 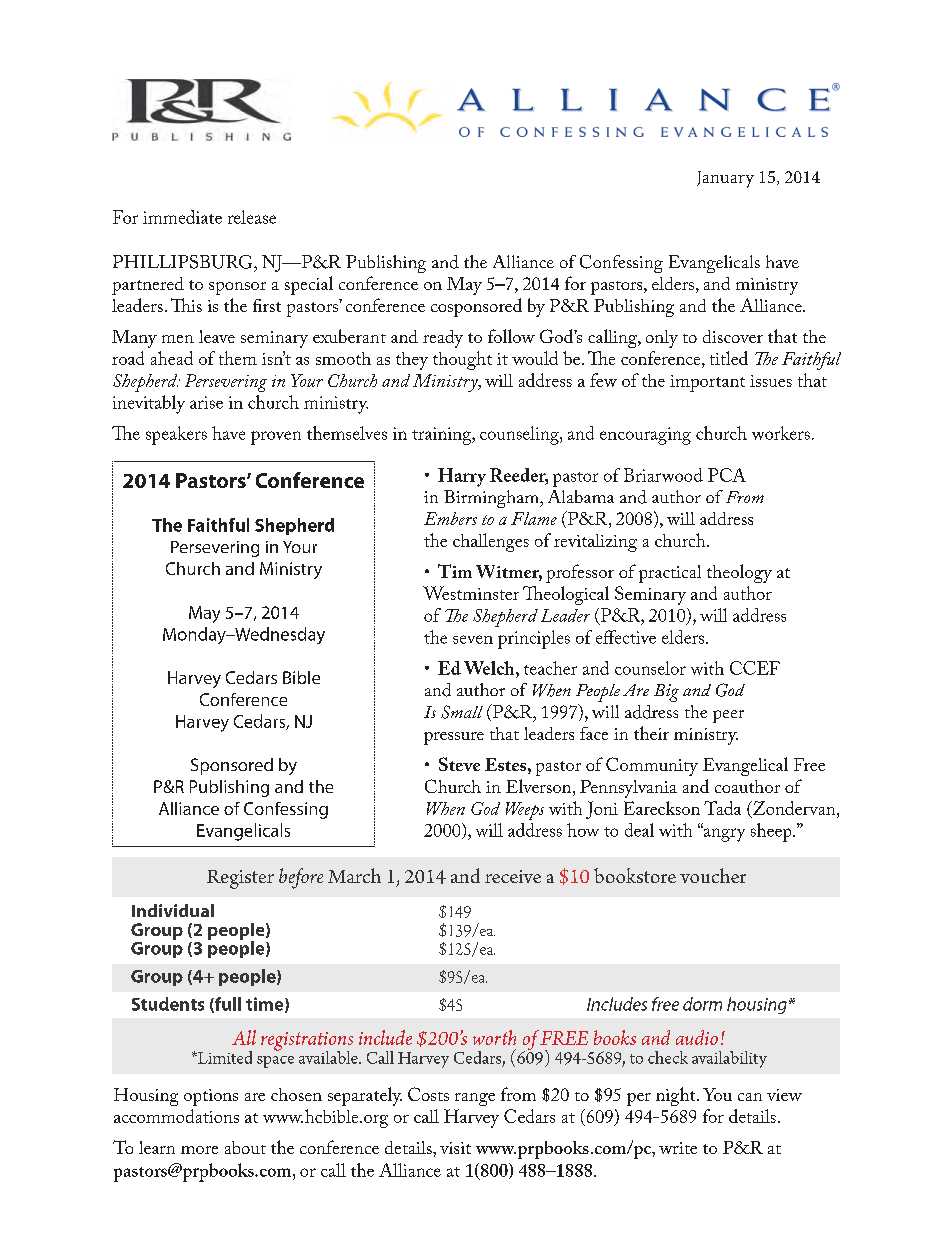 What do you see at coordinates (182, 217) in the document?
I see `immediate` at bounding box center [182, 217].
